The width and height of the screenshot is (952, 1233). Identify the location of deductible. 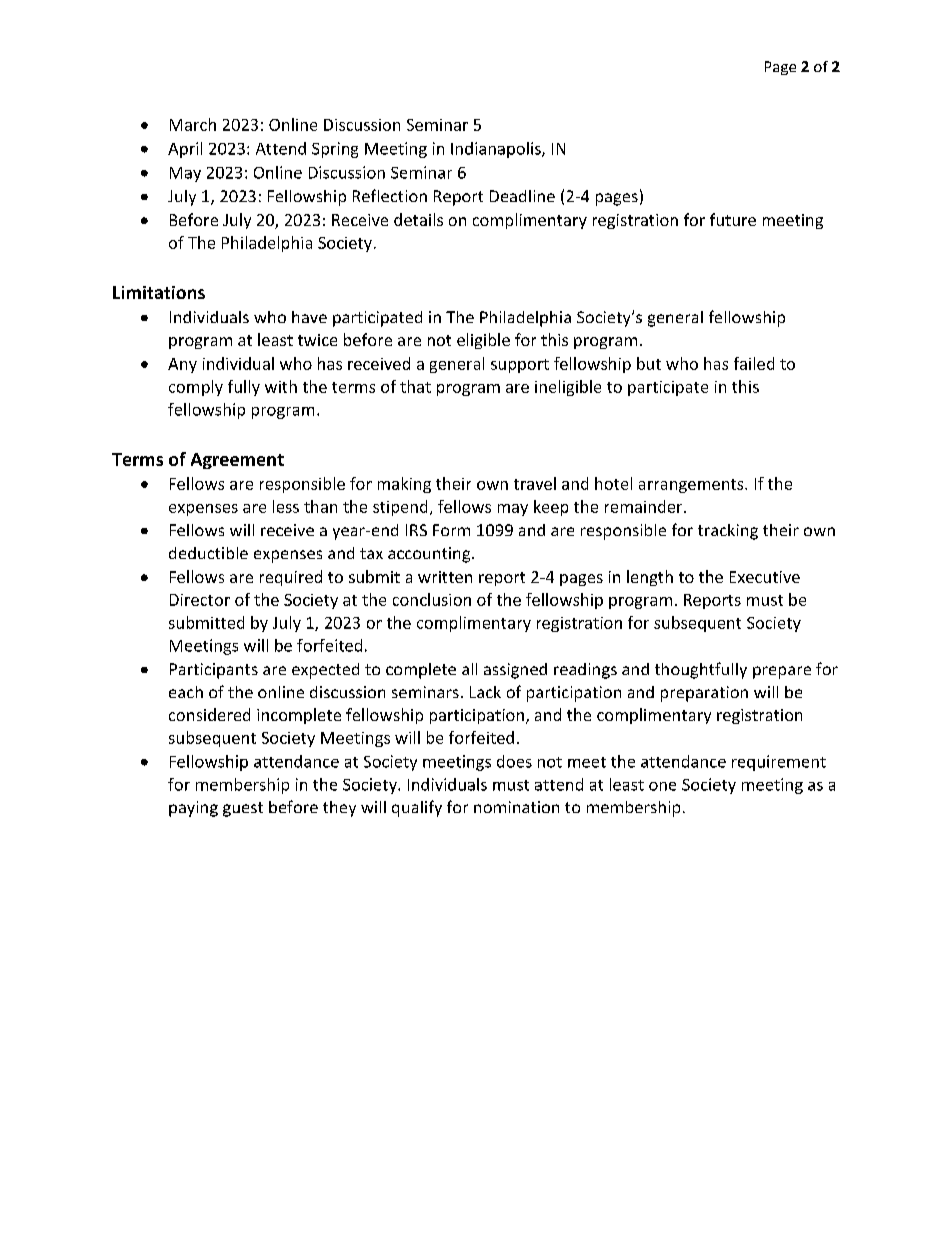
(208, 553).
